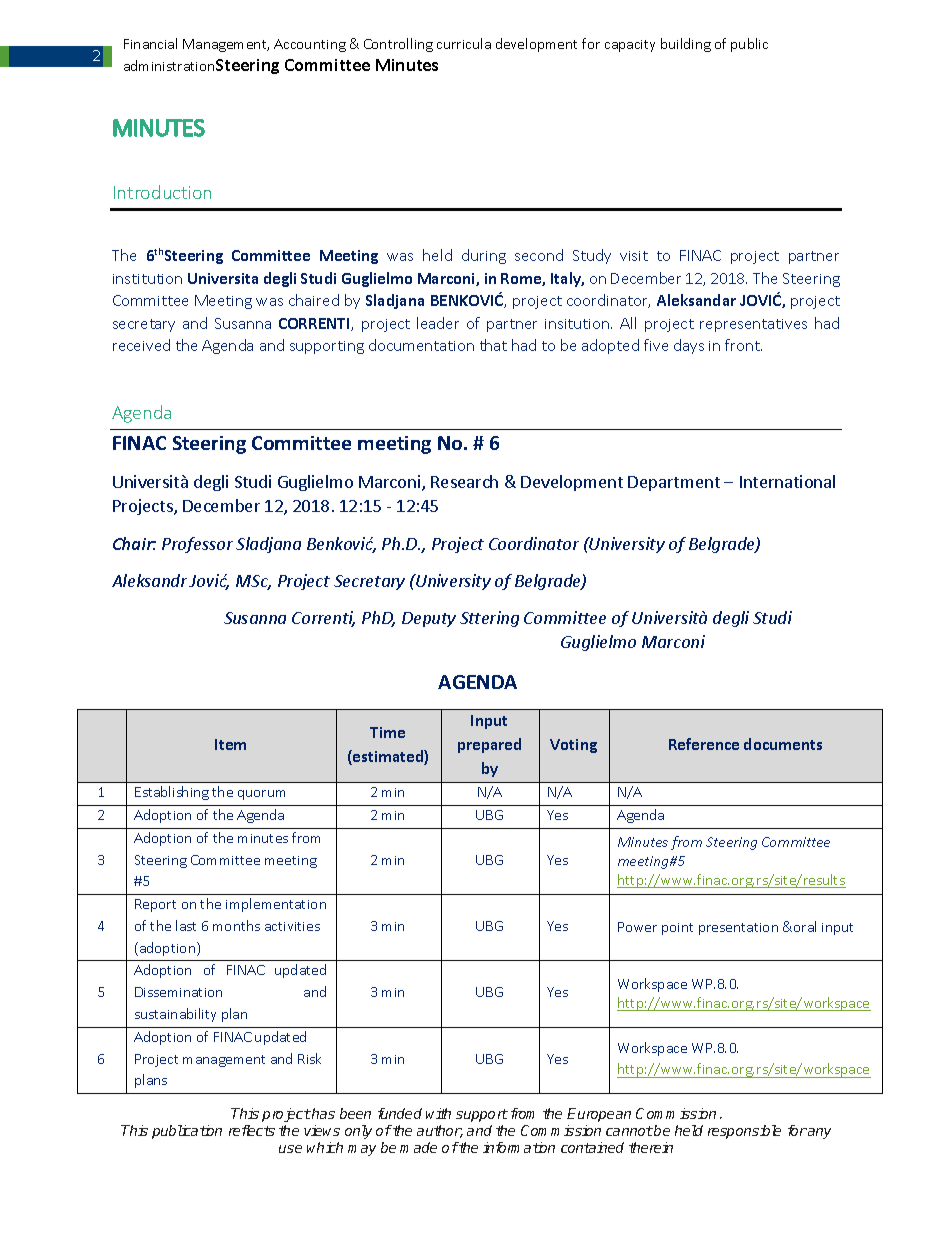  Describe the element at coordinates (252, 1130) in the screenshot. I see `reflects` at that location.
